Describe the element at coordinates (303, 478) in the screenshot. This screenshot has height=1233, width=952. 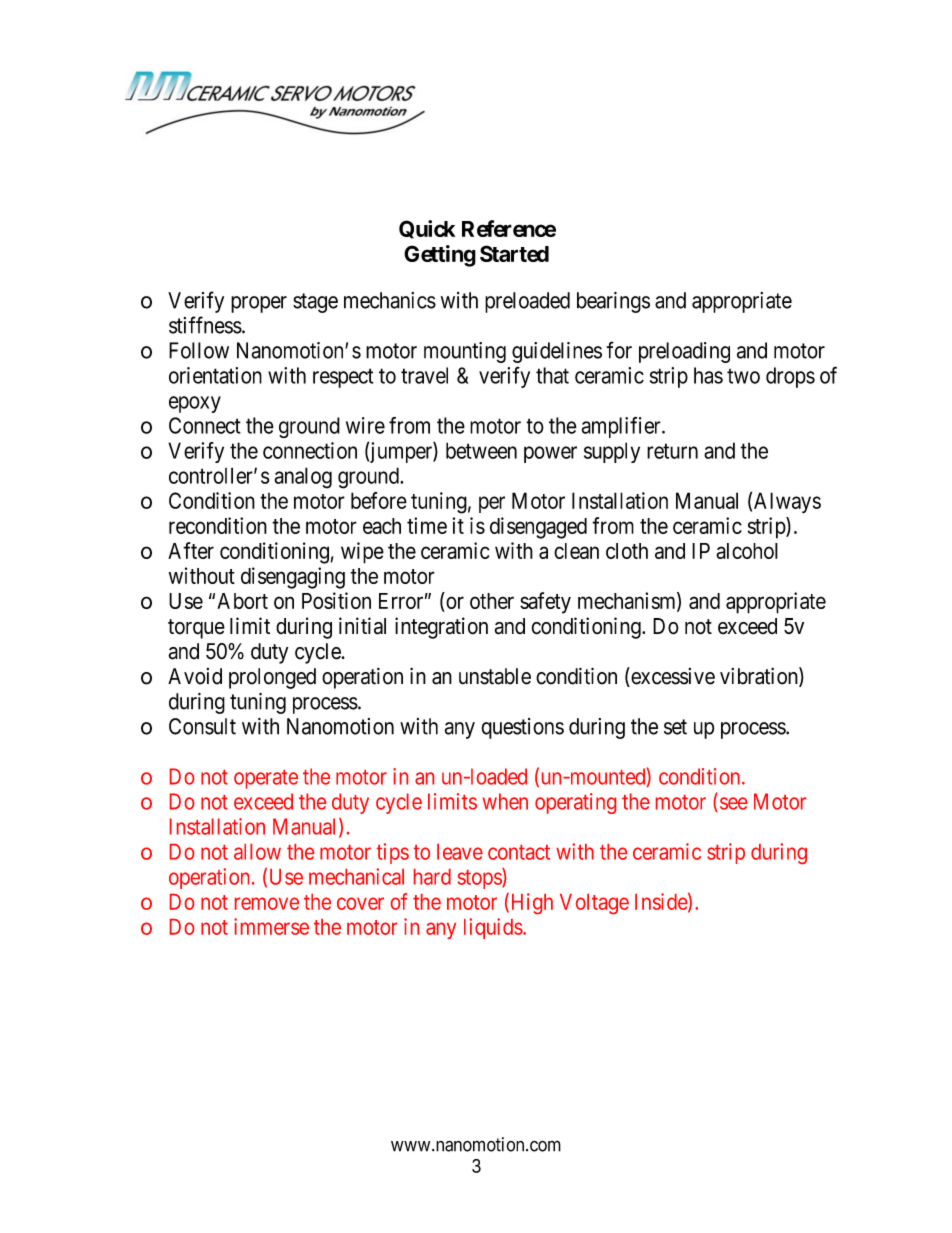
I see `analog` at that location.
